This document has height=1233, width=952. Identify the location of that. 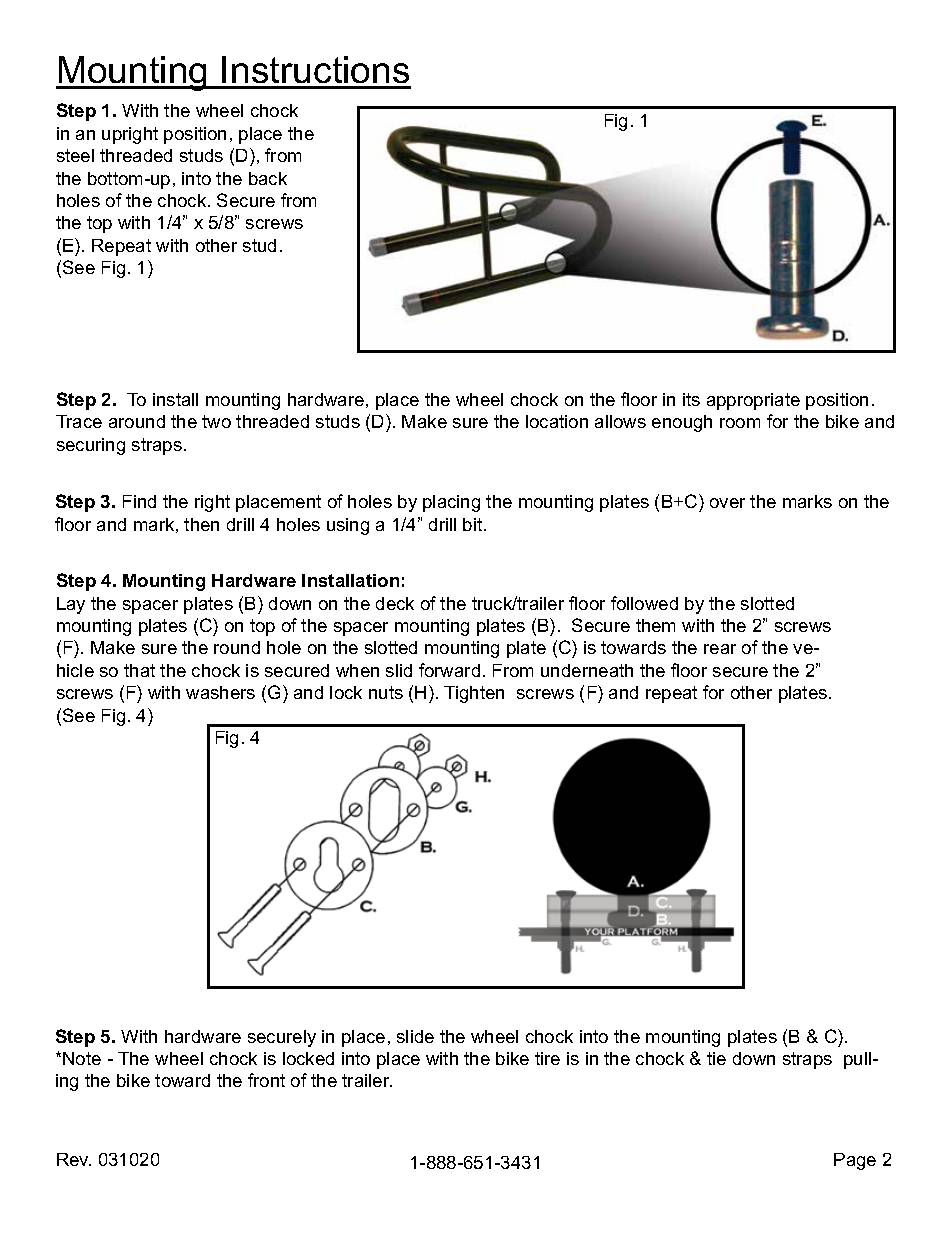
(139, 670).
